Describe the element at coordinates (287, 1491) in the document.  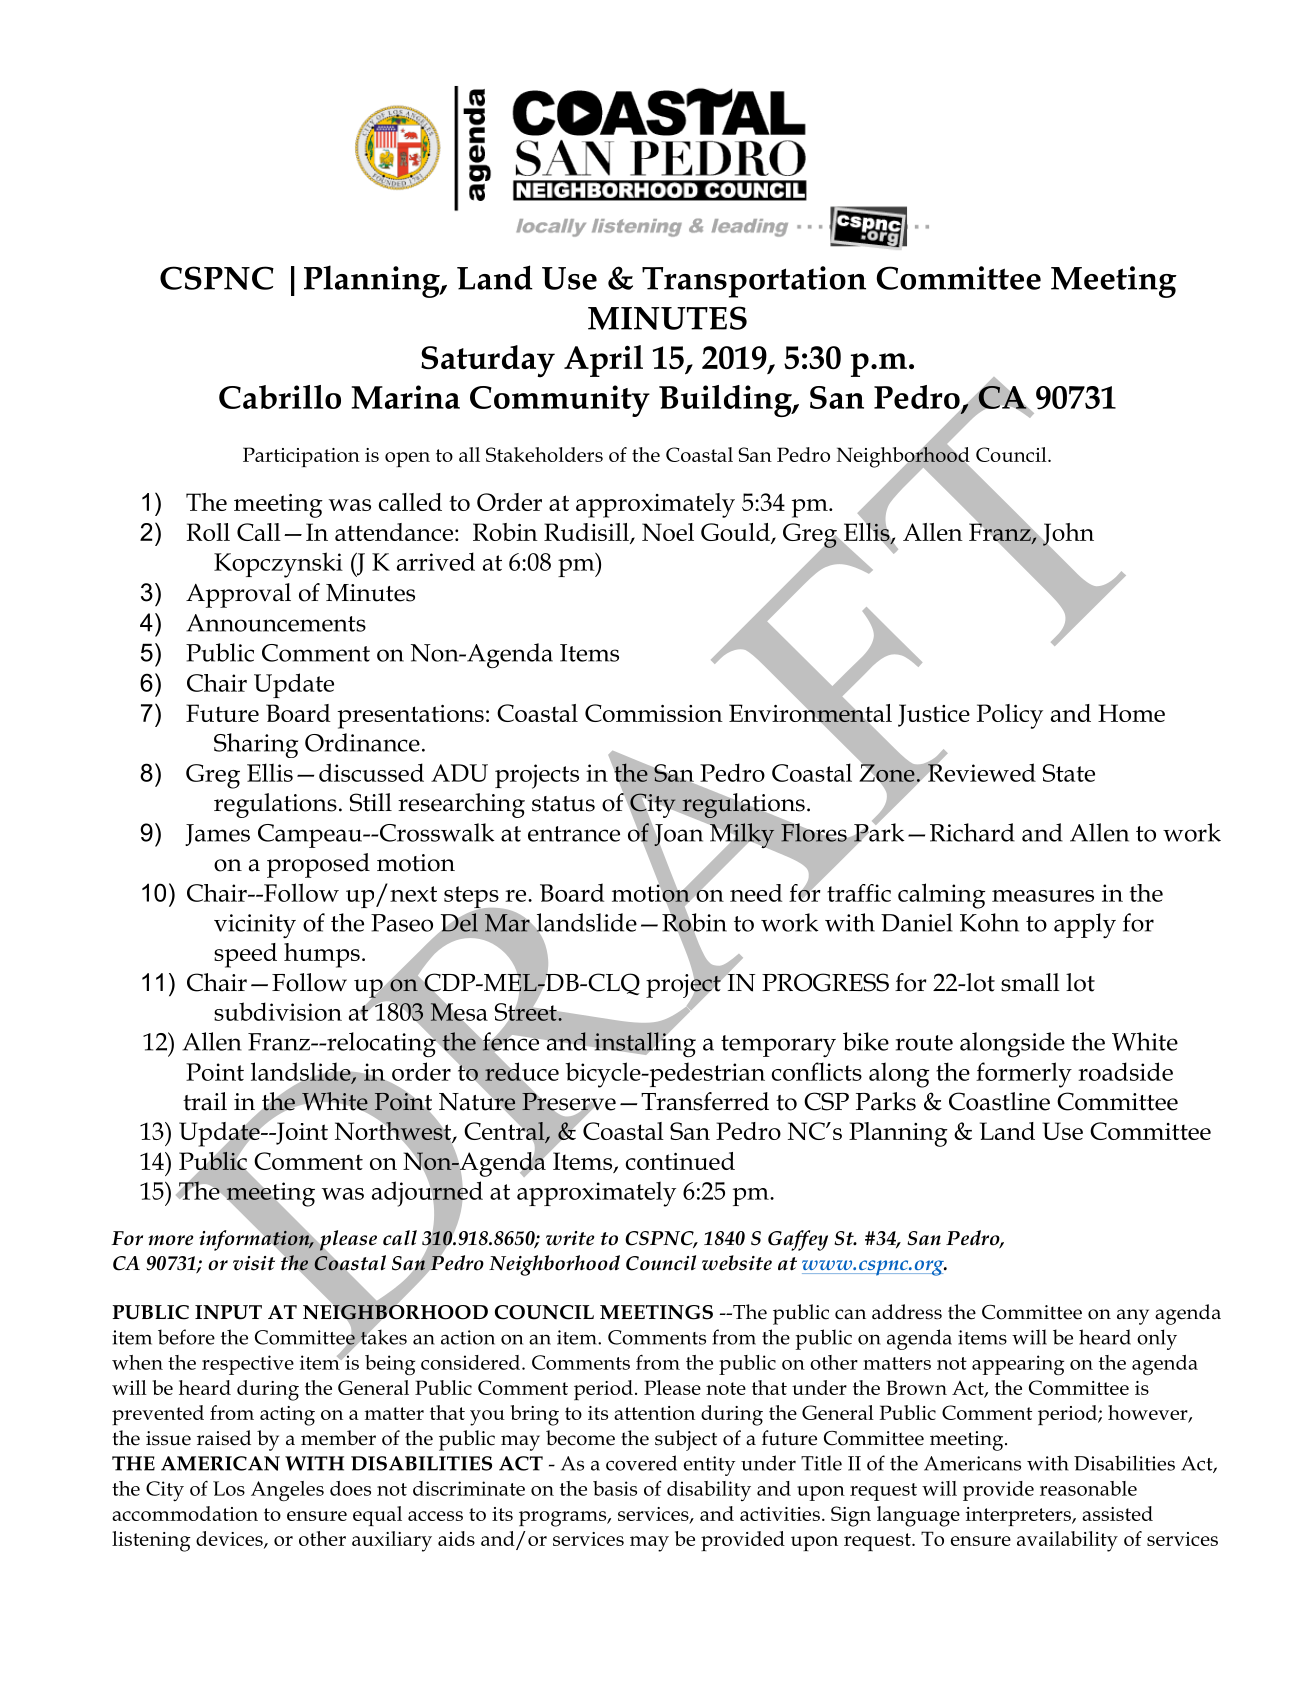
I see `Angeles` at that location.
